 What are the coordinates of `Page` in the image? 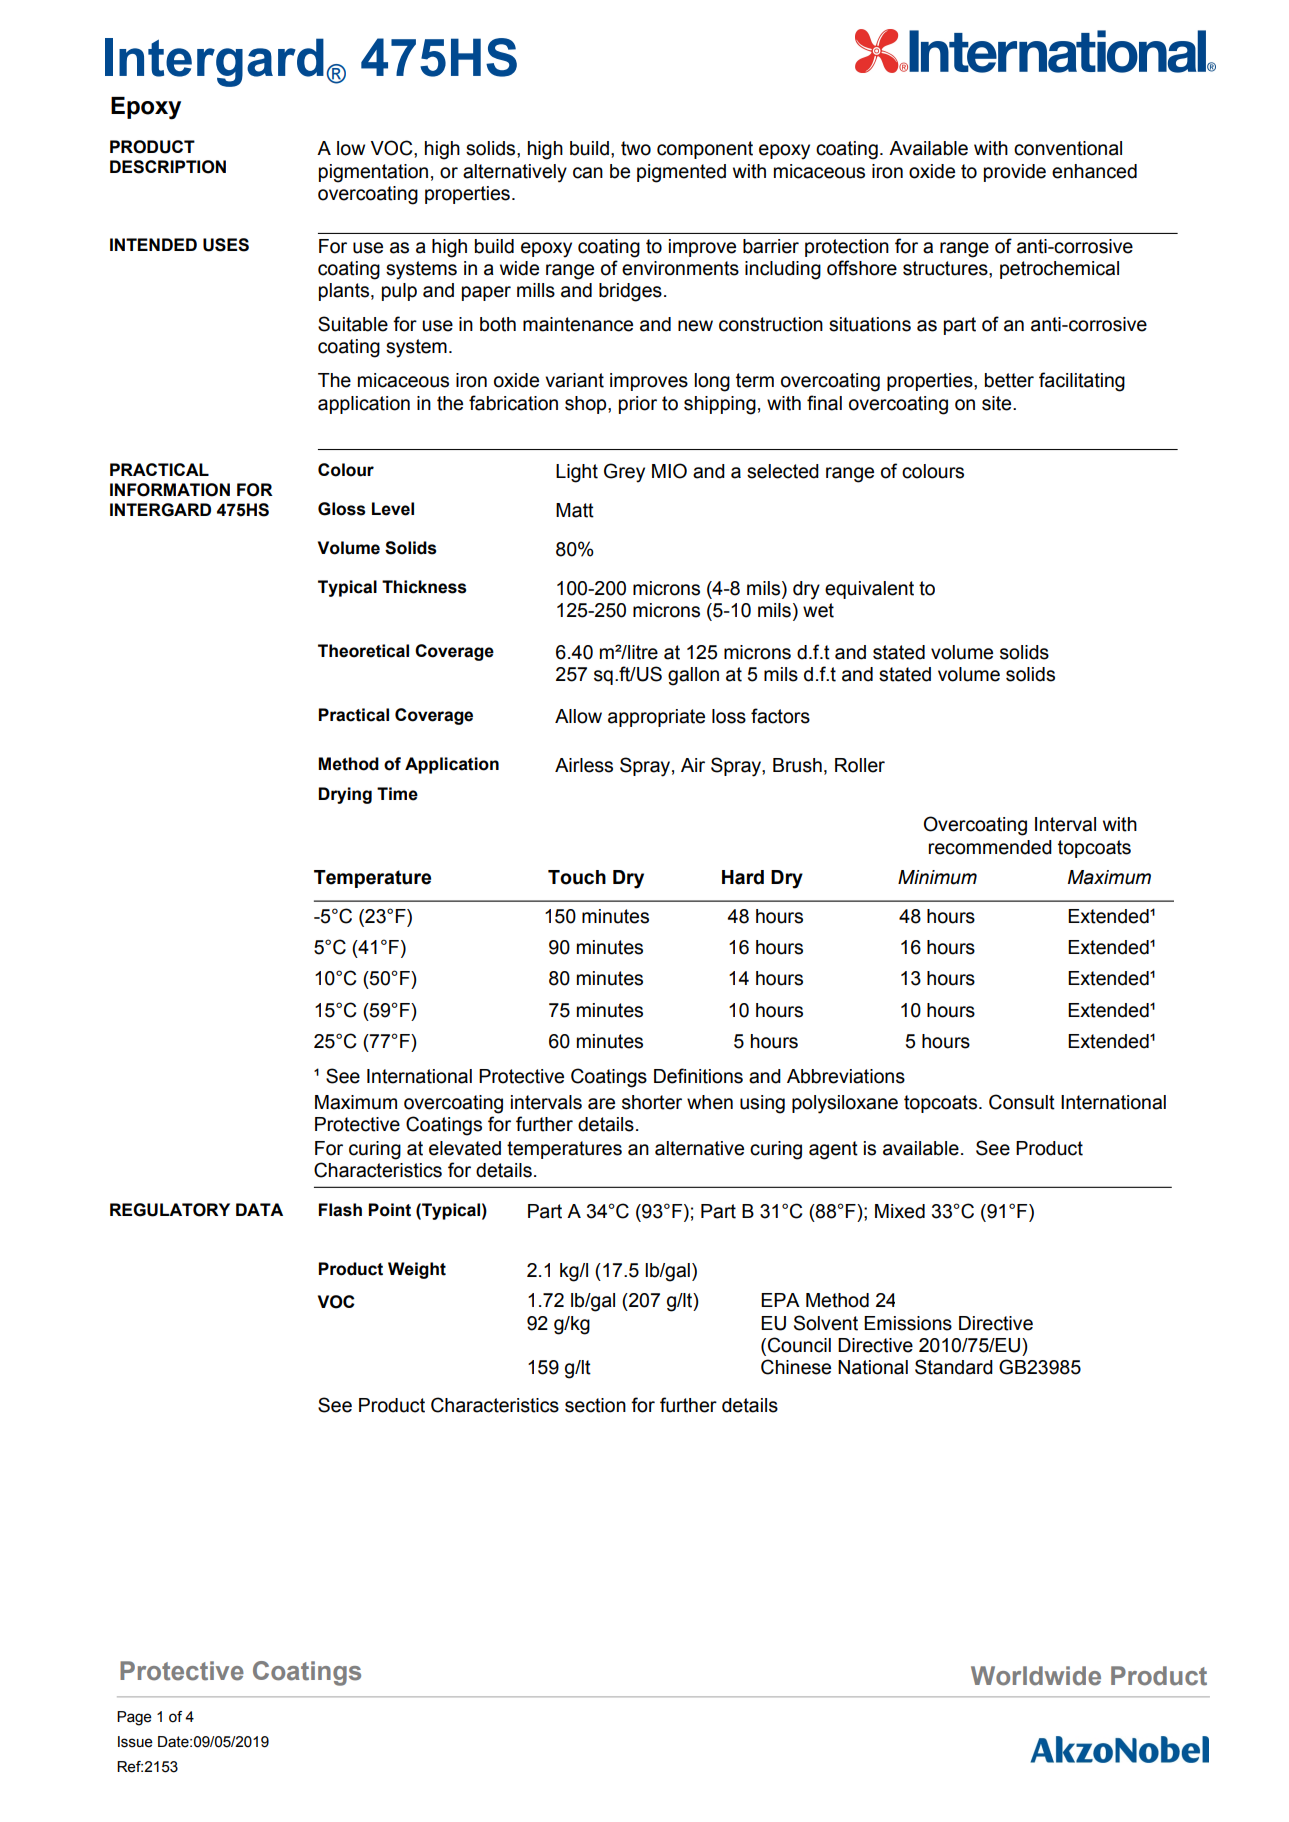 It's located at (134, 1718).
